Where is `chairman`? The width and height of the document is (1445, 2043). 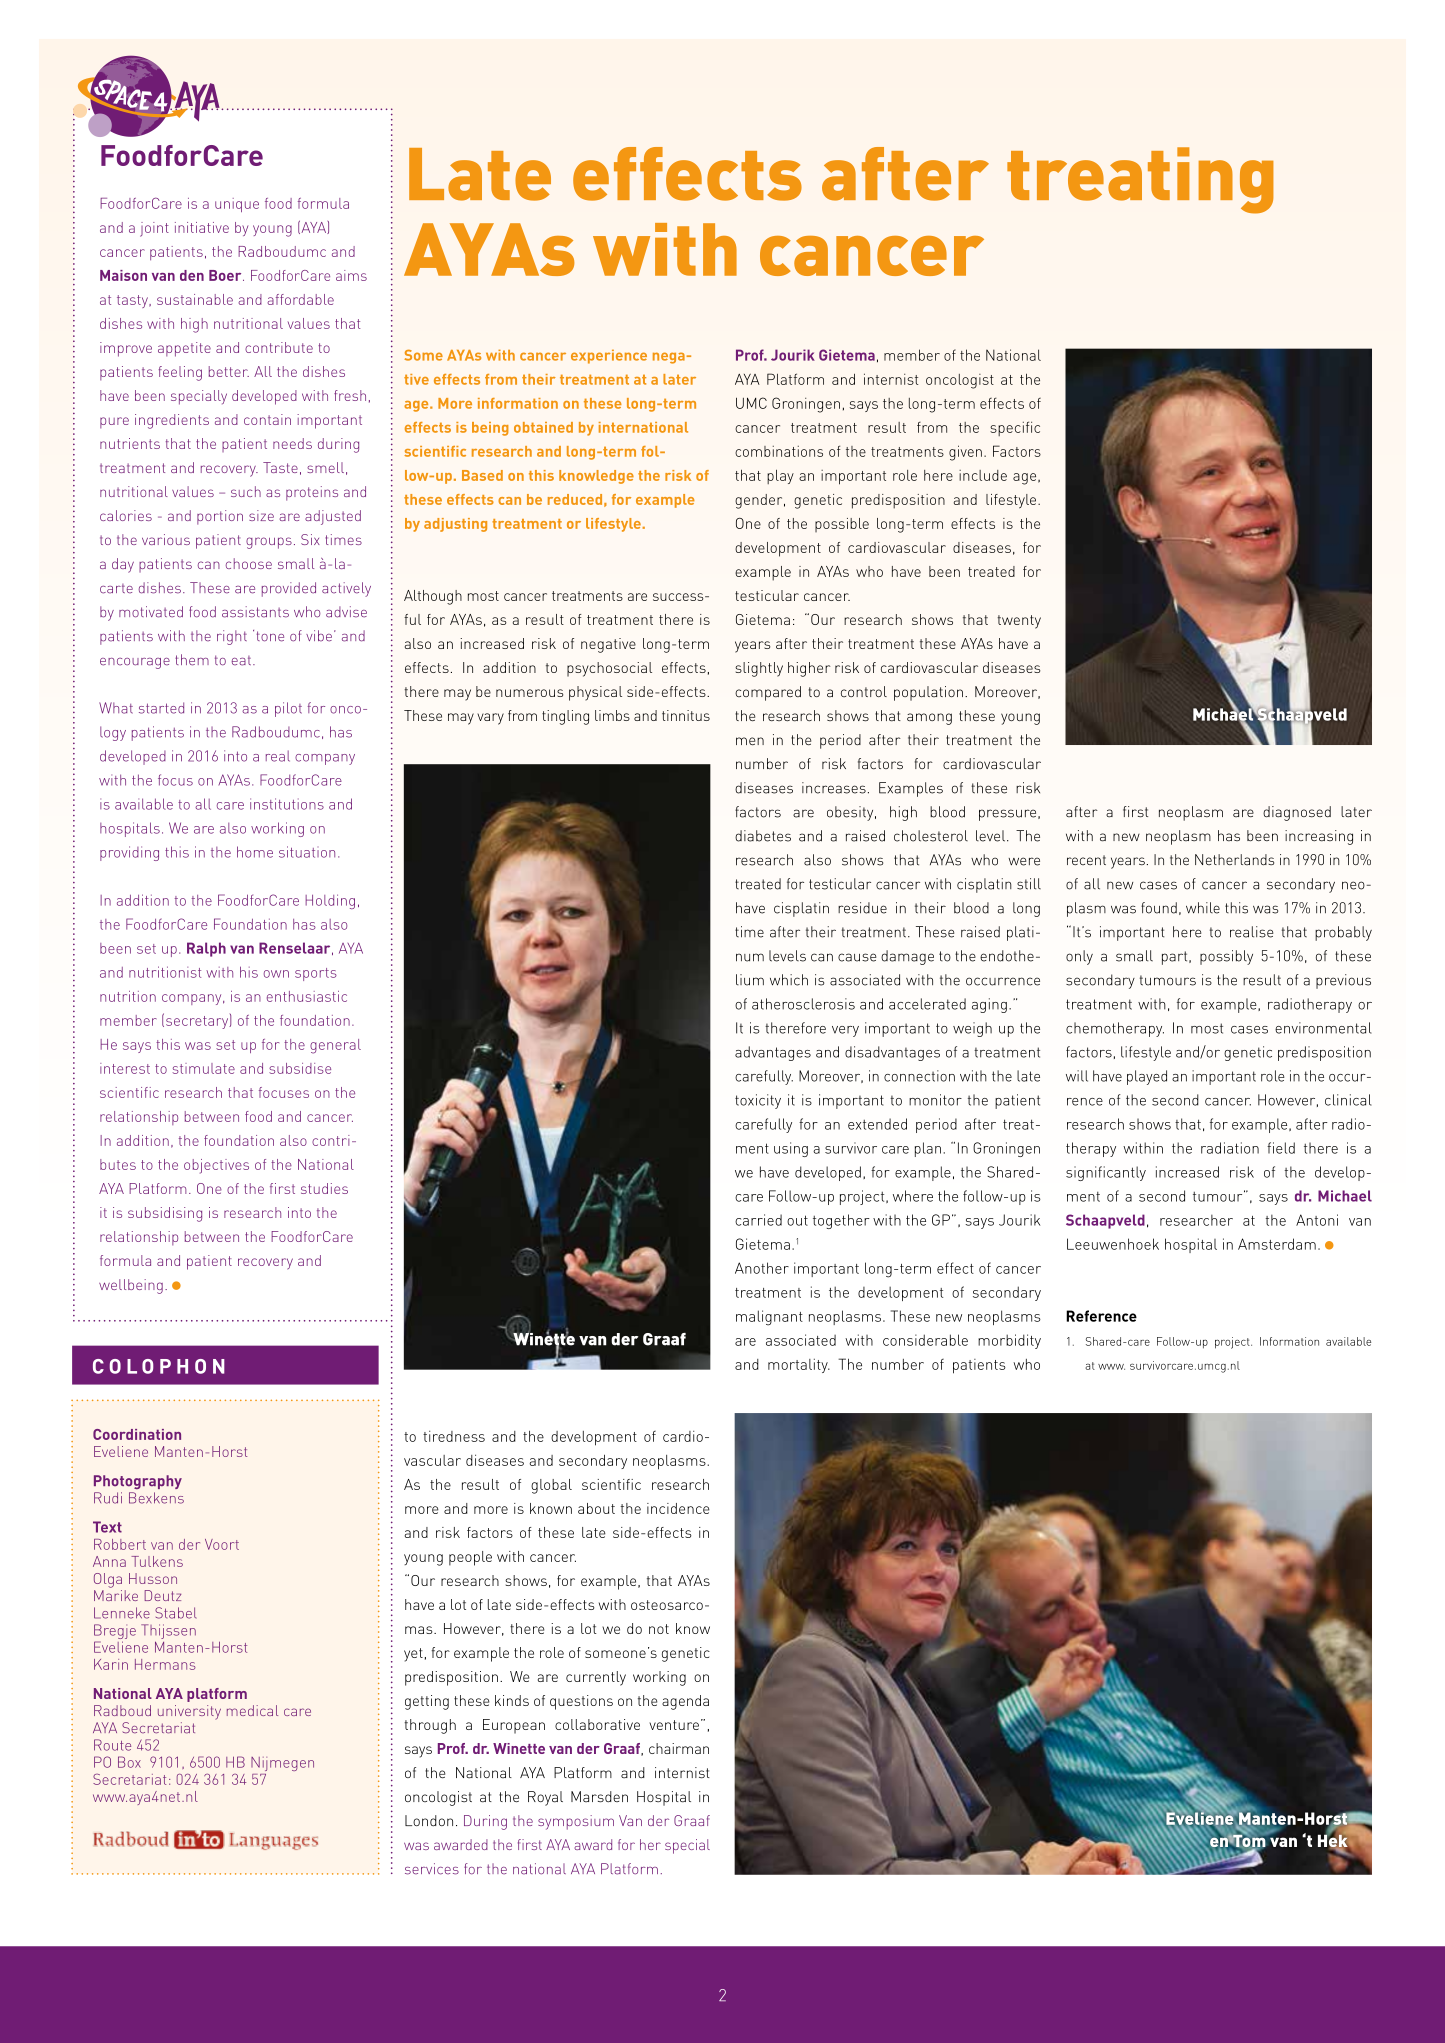 chairman is located at coordinates (679, 1748).
